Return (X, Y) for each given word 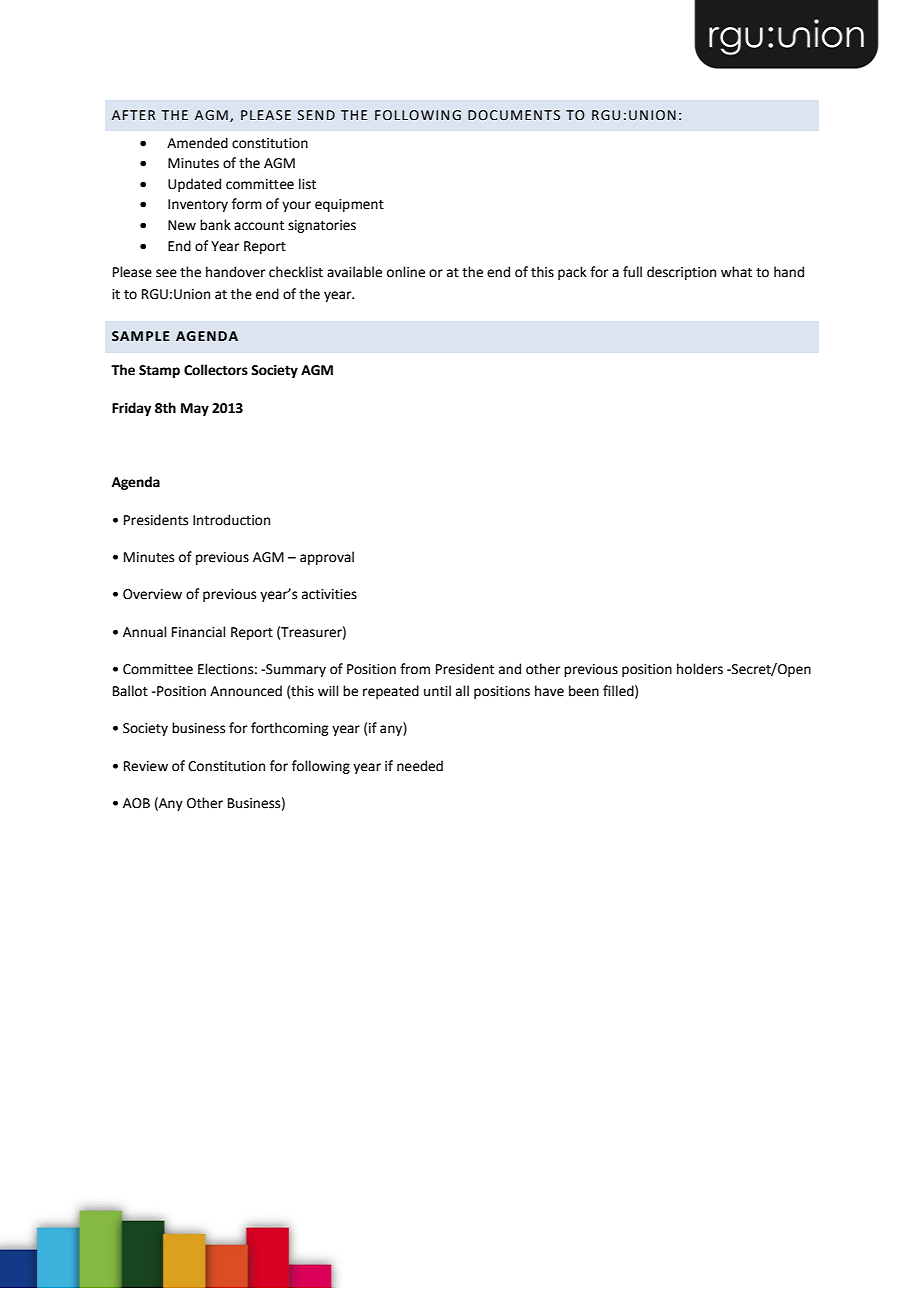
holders (700, 669)
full (632, 271)
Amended (197, 143)
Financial (199, 632)
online (406, 272)
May (195, 409)
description (681, 273)
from (415, 669)
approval (327, 558)
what (736, 272)
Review (146, 766)
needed (420, 766)
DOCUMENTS (514, 115)
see (166, 273)
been (584, 691)
